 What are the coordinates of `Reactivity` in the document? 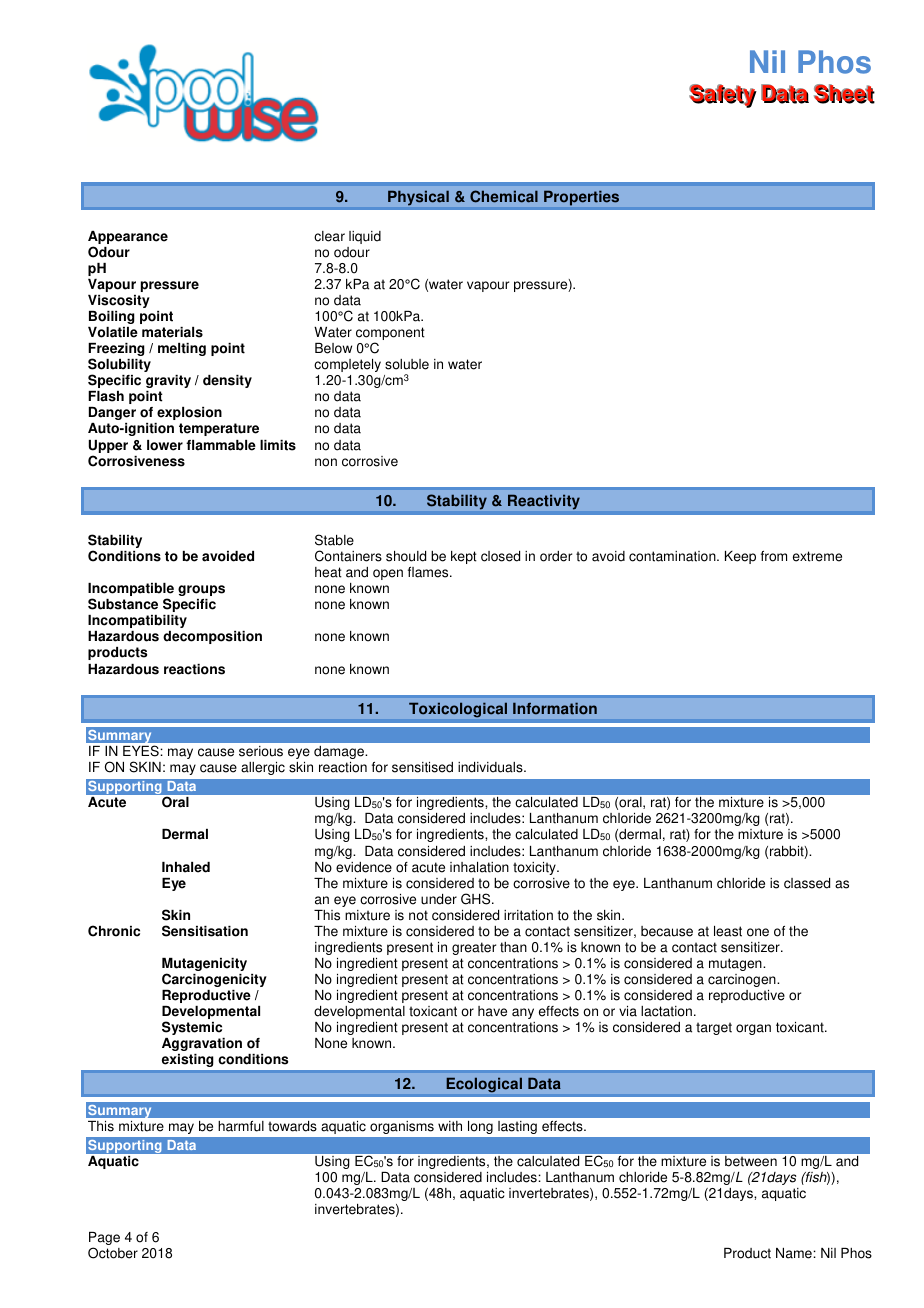 It's located at (544, 502).
